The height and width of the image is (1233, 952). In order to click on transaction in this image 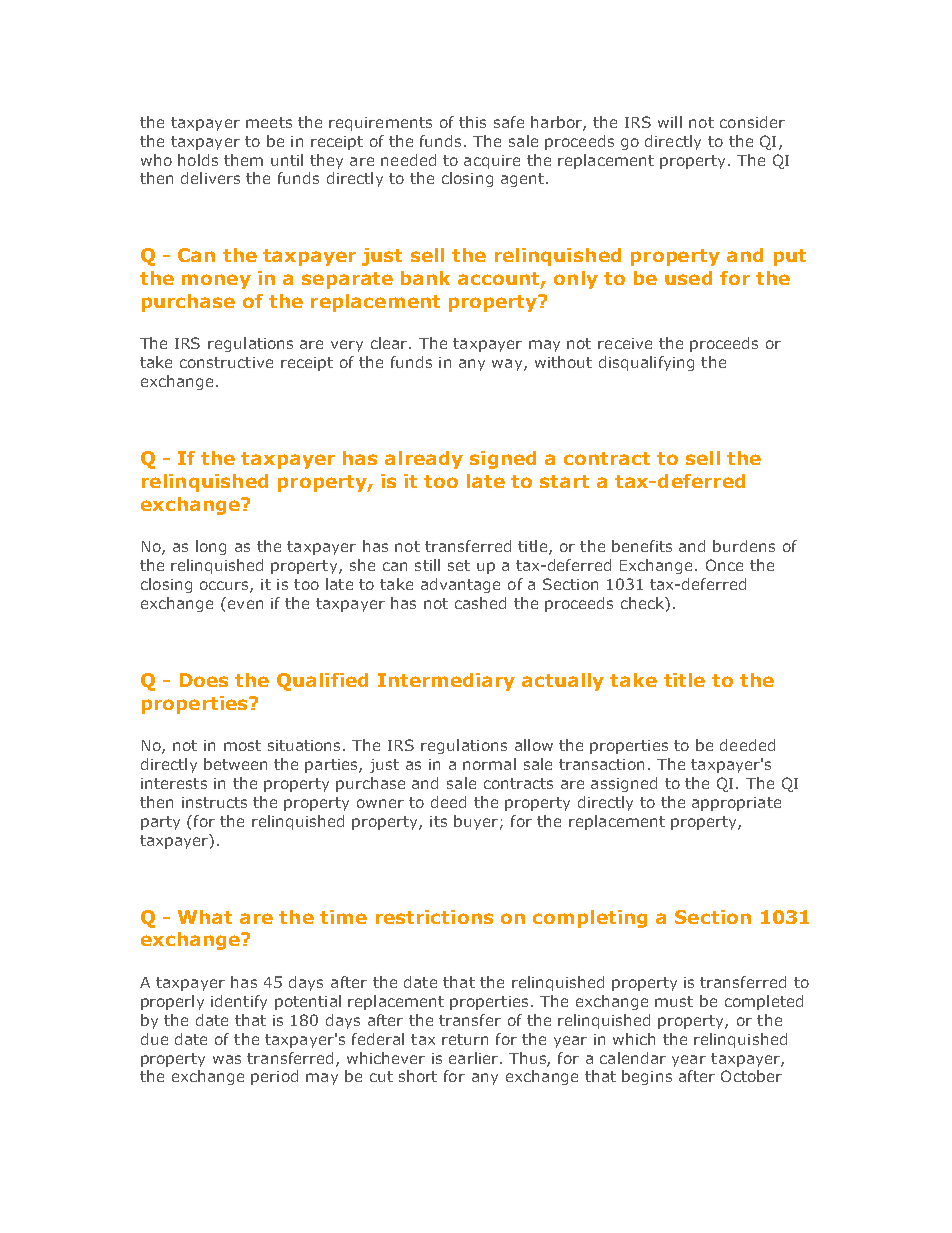, I will do `click(601, 764)`.
